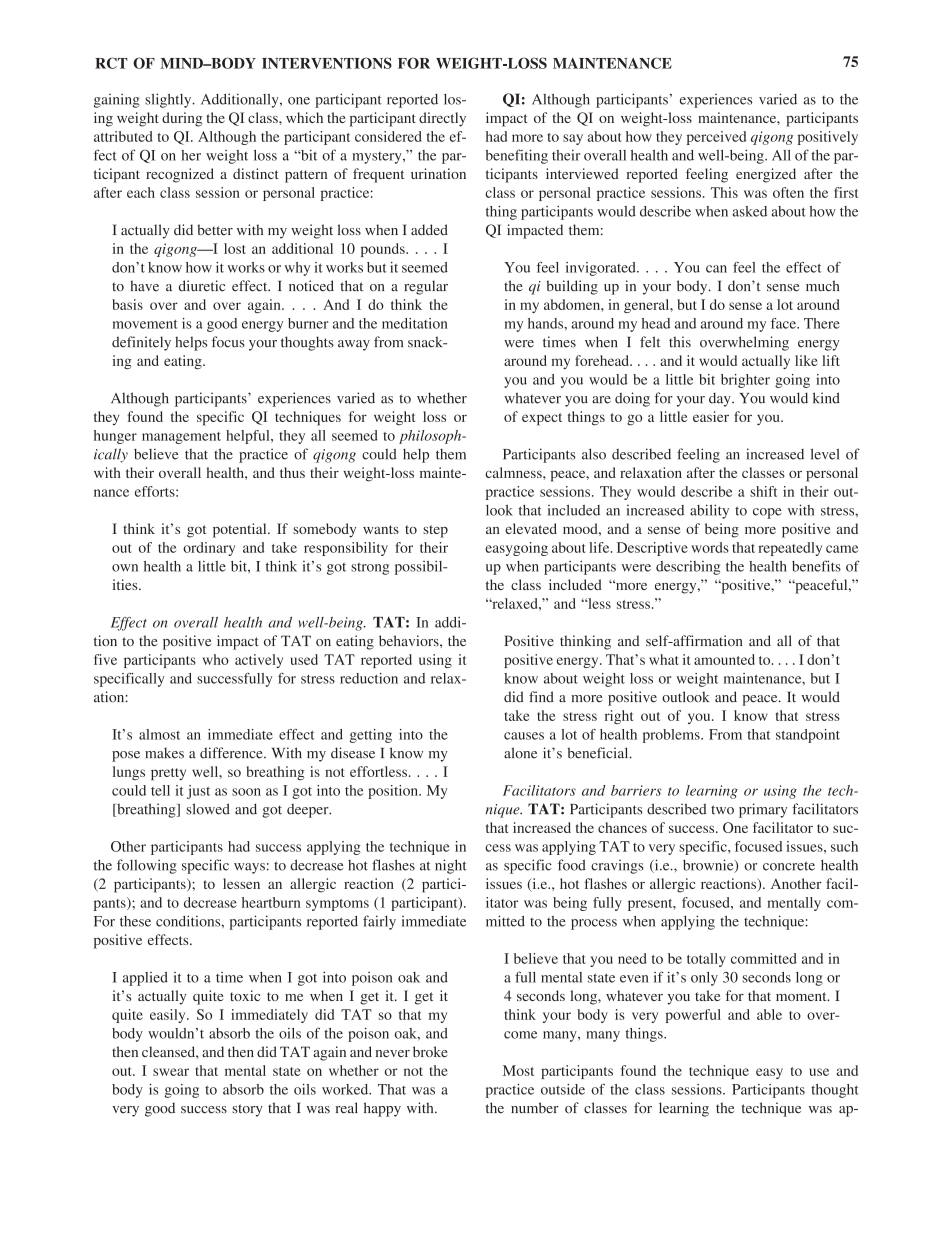 This document has width=952, height=1233. Describe the element at coordinates (716, 138) in the document. I see `perceived` at that location.
